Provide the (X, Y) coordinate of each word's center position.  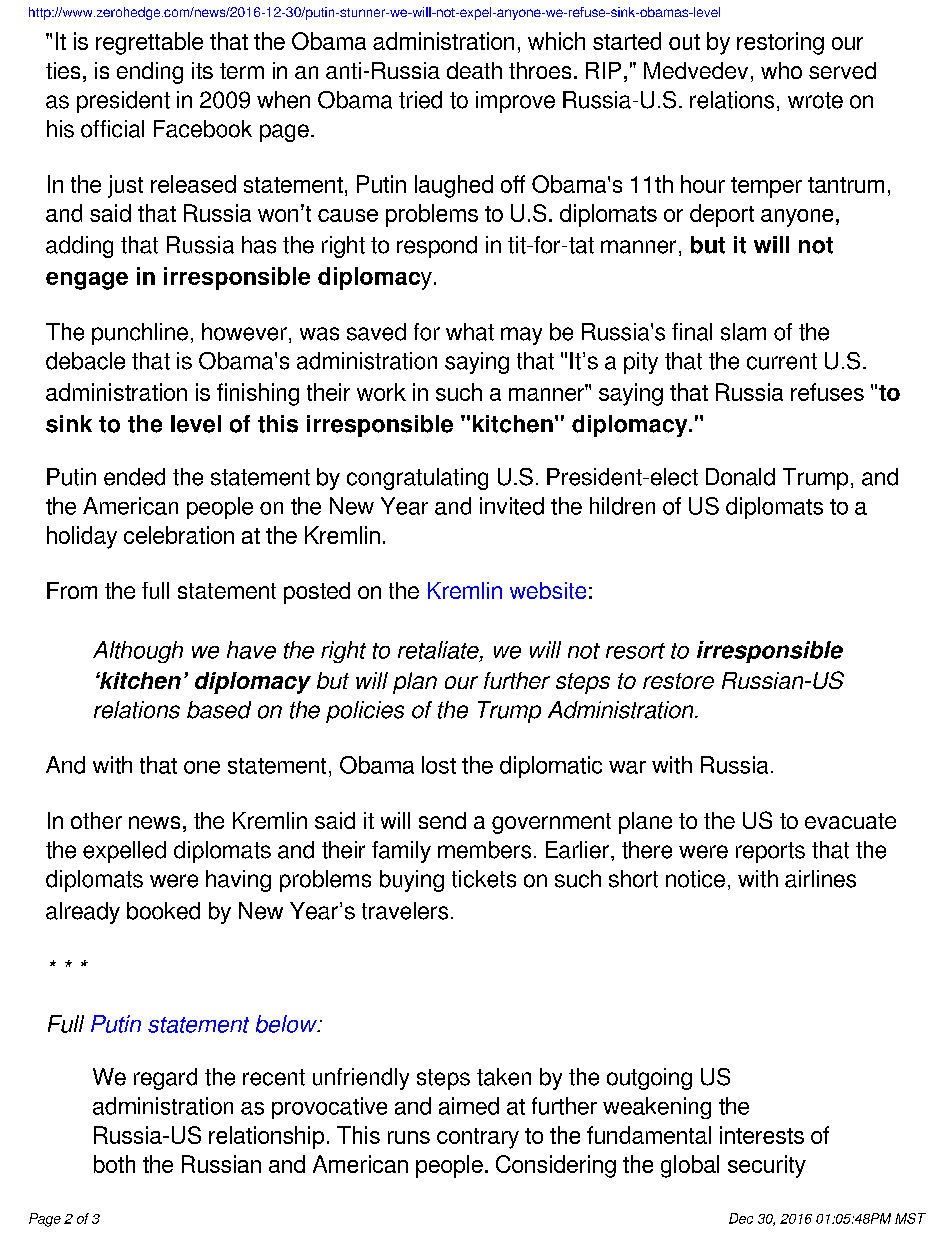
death (474, 70)
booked (163, 911)
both (114, 1164)
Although (138, 652)
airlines (820, 879)
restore (678, 681)
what (470, 332)
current (782, 361)
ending (150, 73)
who (781, 70)
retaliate (439, 651)
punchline (140, 334)
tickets (484, 879)
